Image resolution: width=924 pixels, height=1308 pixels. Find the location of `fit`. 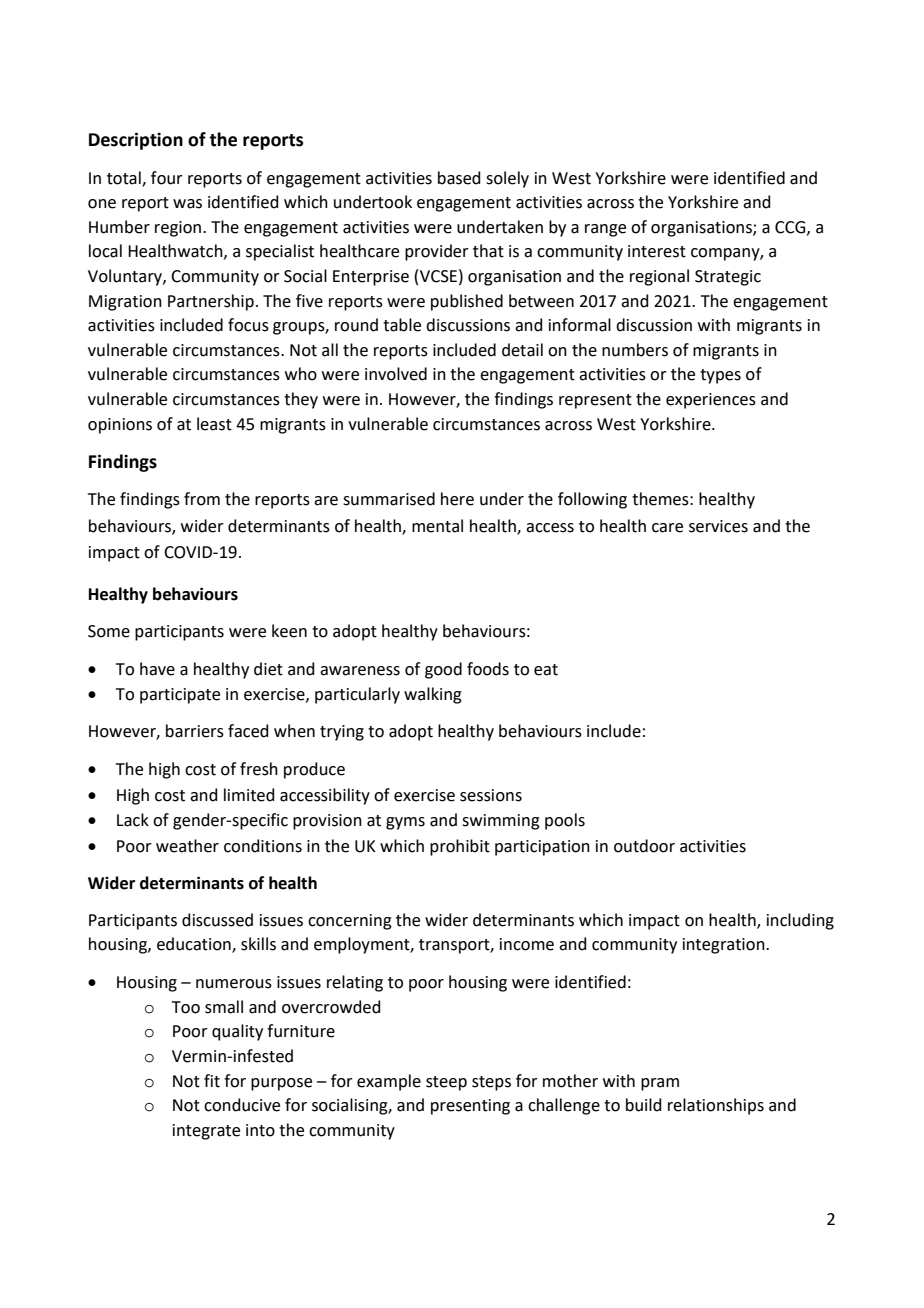

fit is located at coordinates (212, 1081).
